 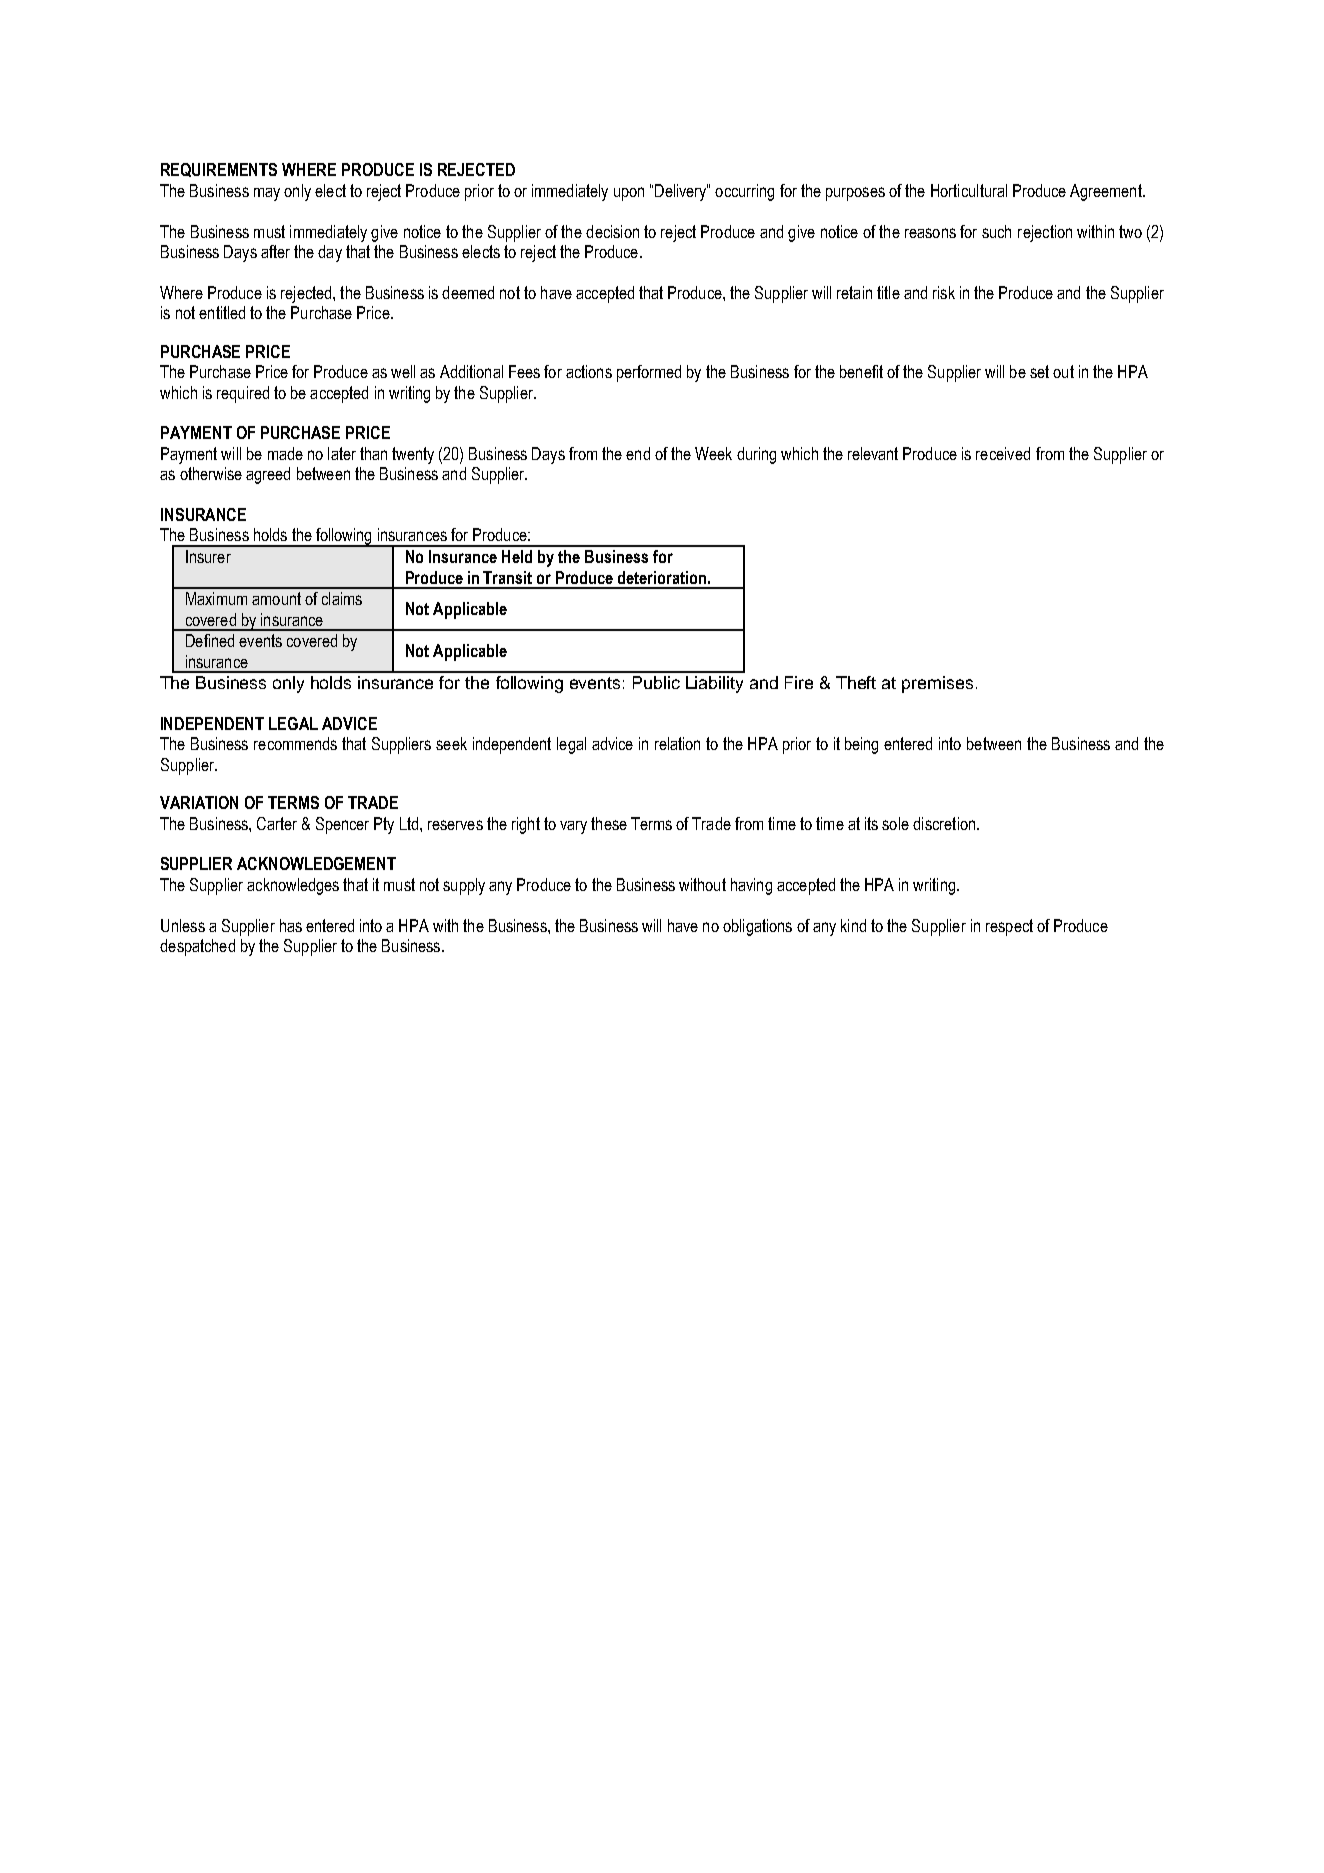 What do you see at coordinates (969, 190) in the page?
I see `Horticultural` at bounding box center [969, 190].
